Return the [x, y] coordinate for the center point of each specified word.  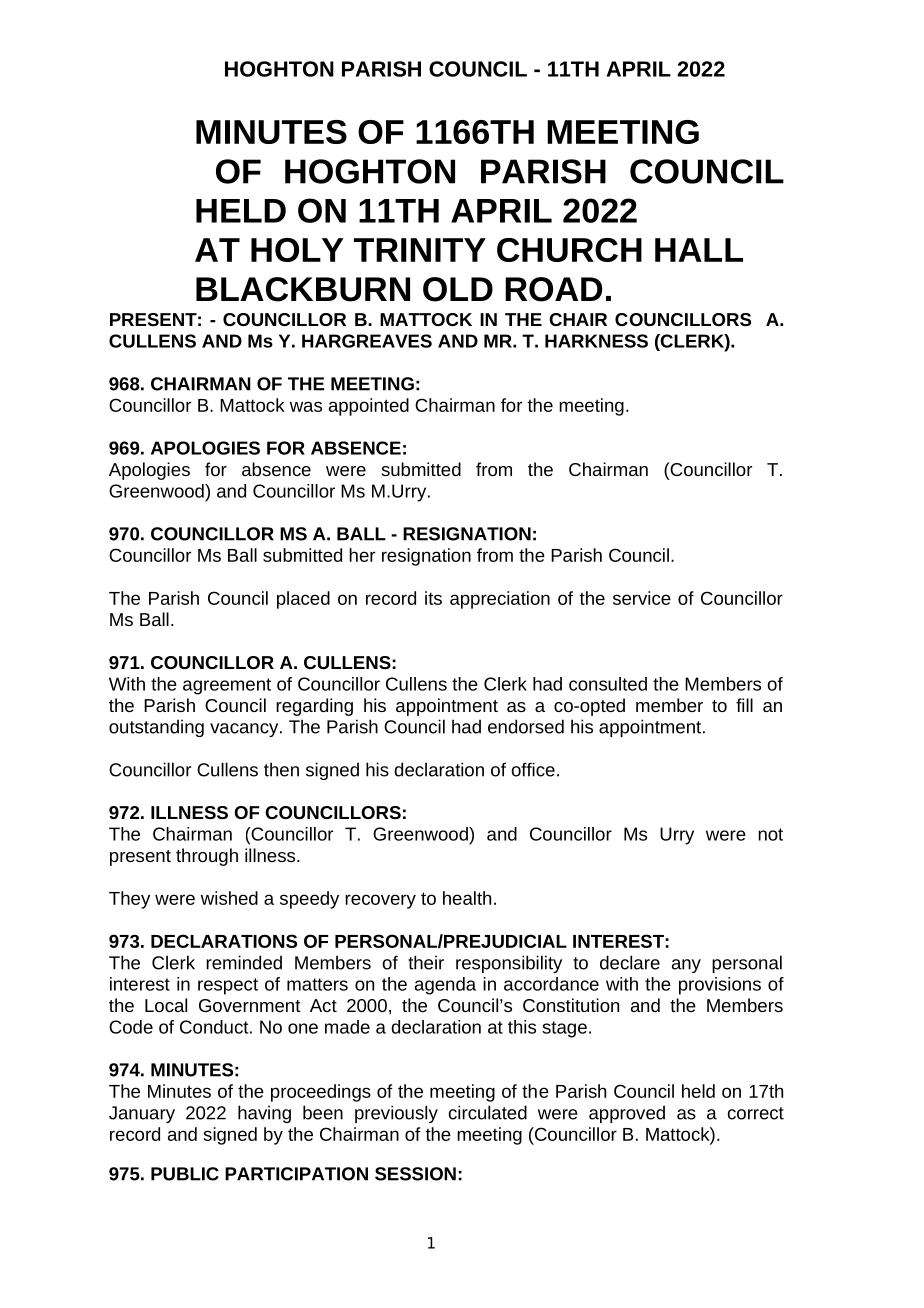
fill [744, 705]
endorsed [526, 726]
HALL [699, 250]
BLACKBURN [303, 289]
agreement [227, 686]
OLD [458, 289]
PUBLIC [185, 1174]
